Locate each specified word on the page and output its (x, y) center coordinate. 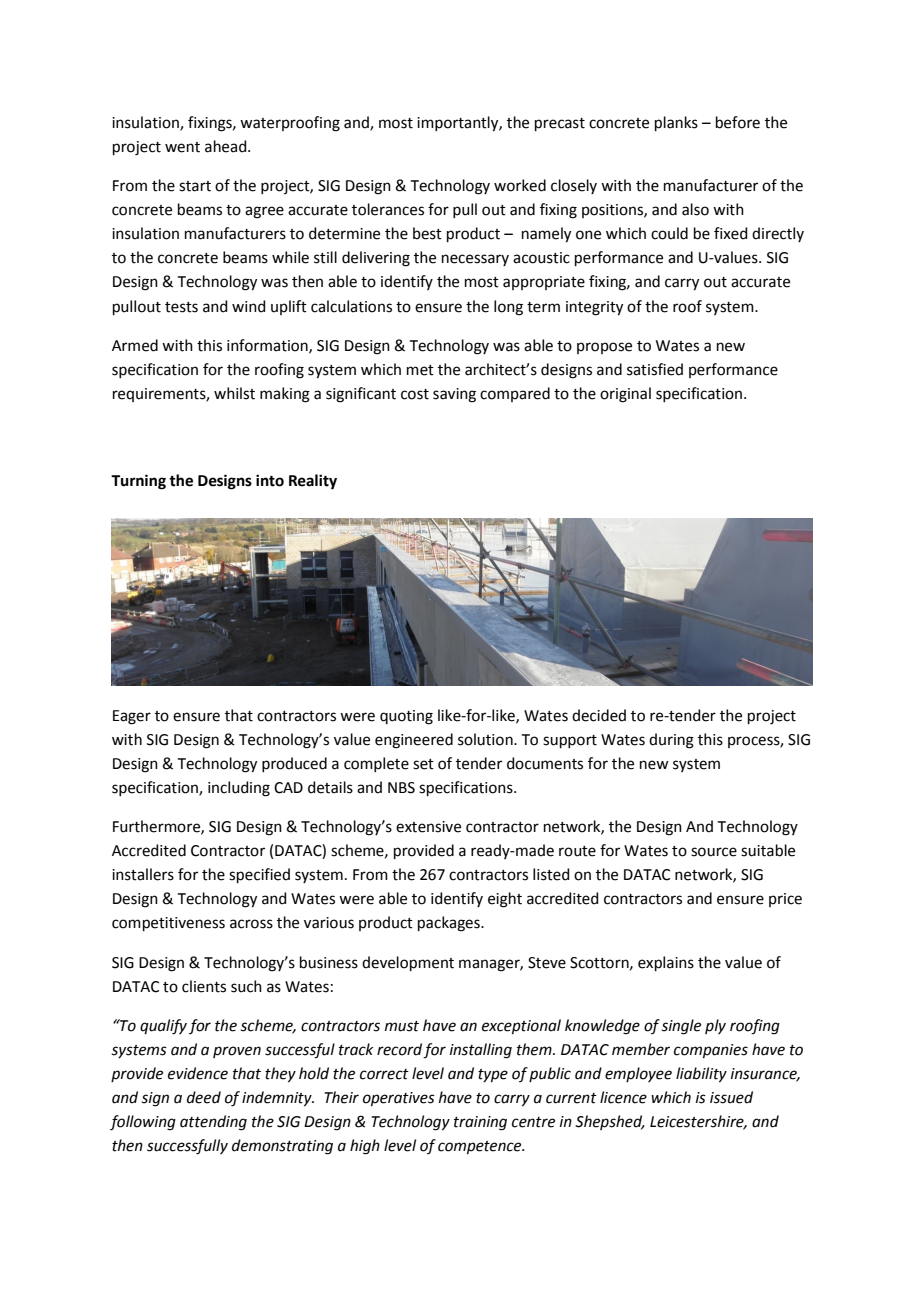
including (239, 789)
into (270, 480)
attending (213, 1123)
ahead (227, 146)
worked (520, 185)
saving (454, 395)
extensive (428, 827)
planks (676, 123)
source (714, 852)
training (480, 1123)
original (625, 395)
